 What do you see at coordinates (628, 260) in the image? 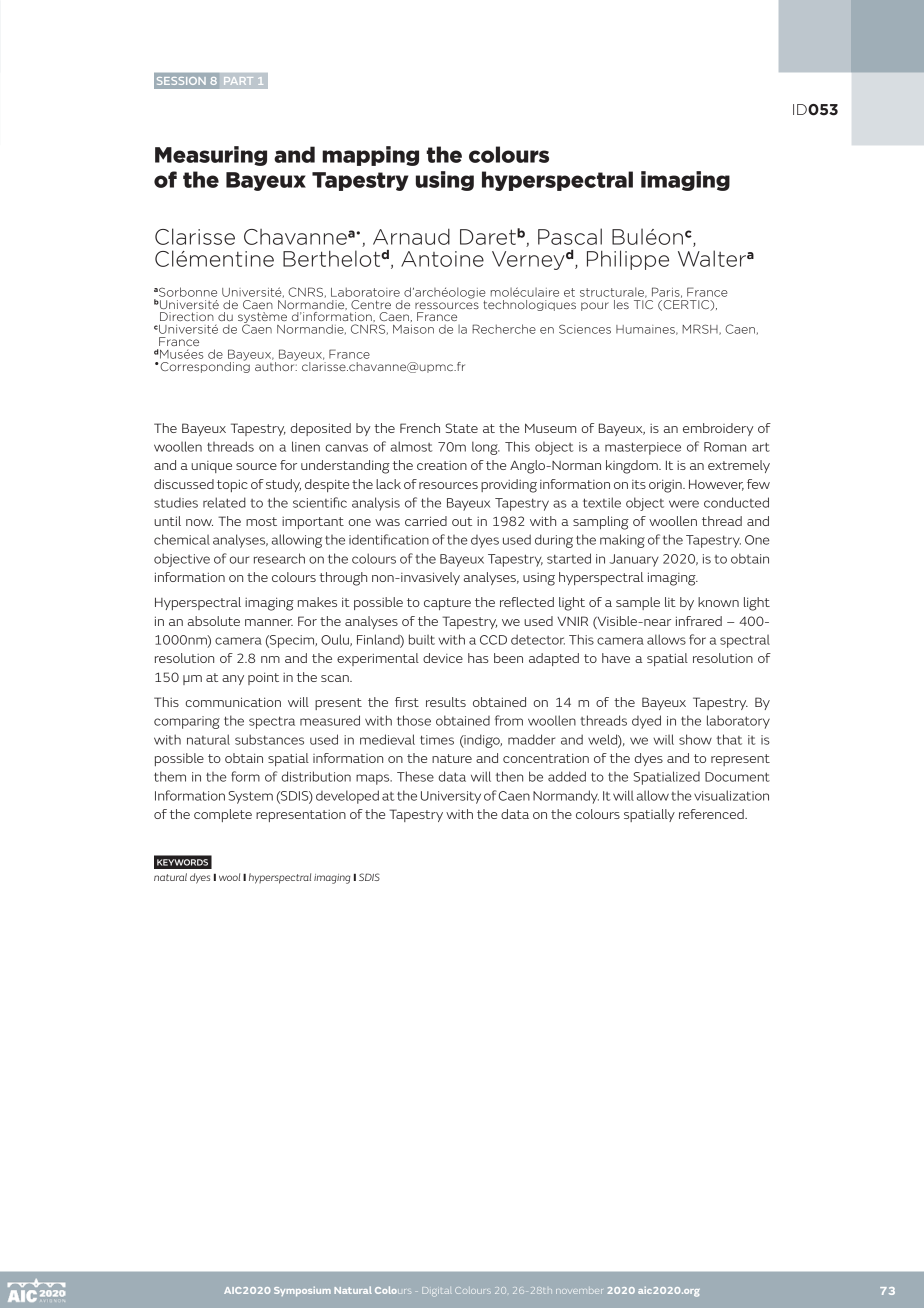
I see `Philippe` at bounding box center [628, 260].
